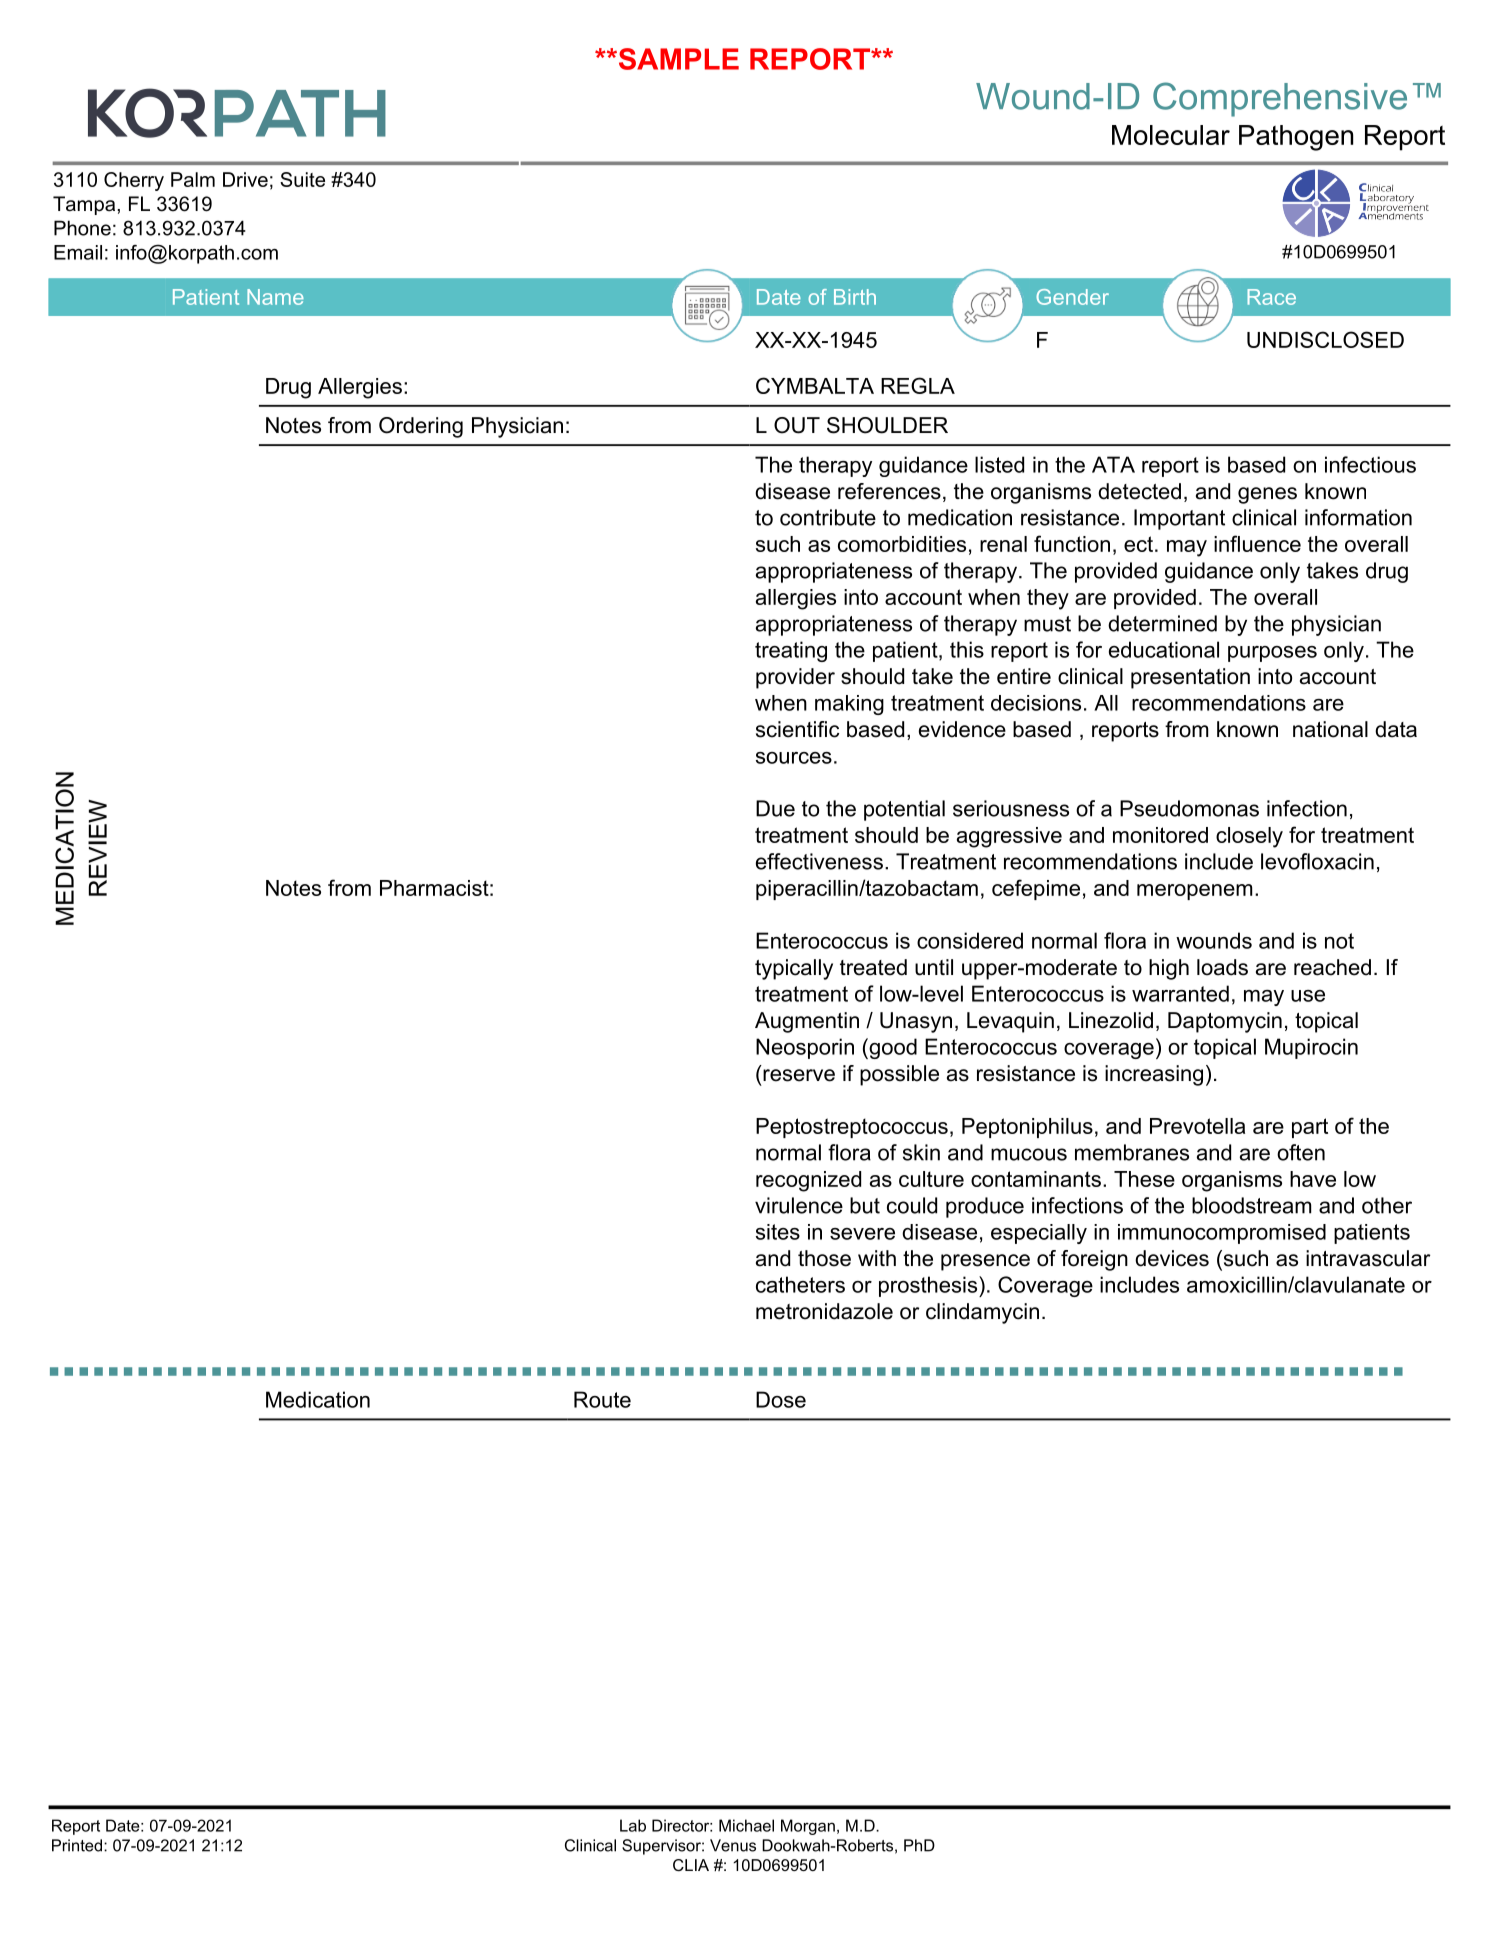  Describe the element at coordinates (1222, 1234) in the page. I see `immunocompromised` at that location.
